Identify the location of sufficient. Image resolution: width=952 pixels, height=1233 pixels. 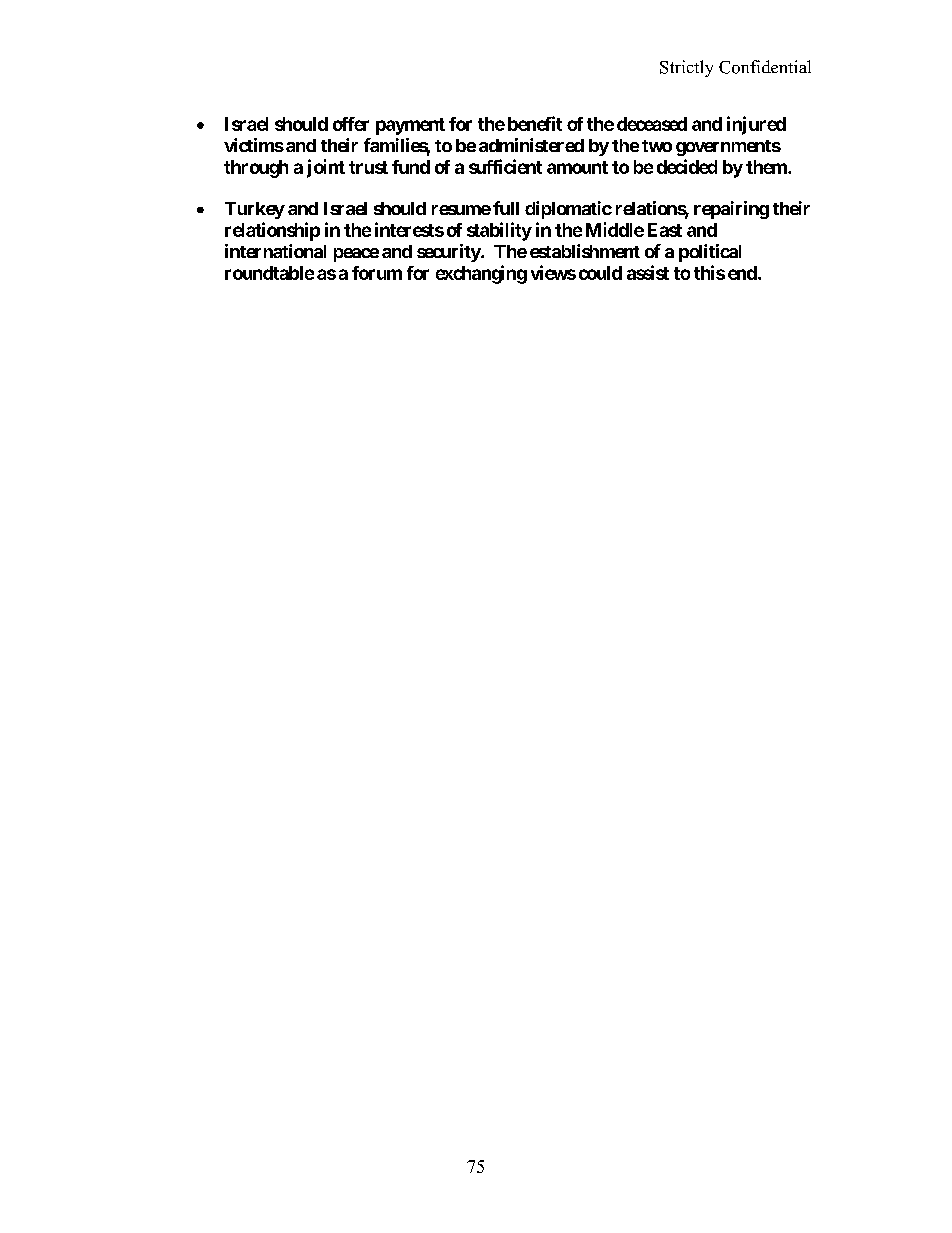
(505, 166).
